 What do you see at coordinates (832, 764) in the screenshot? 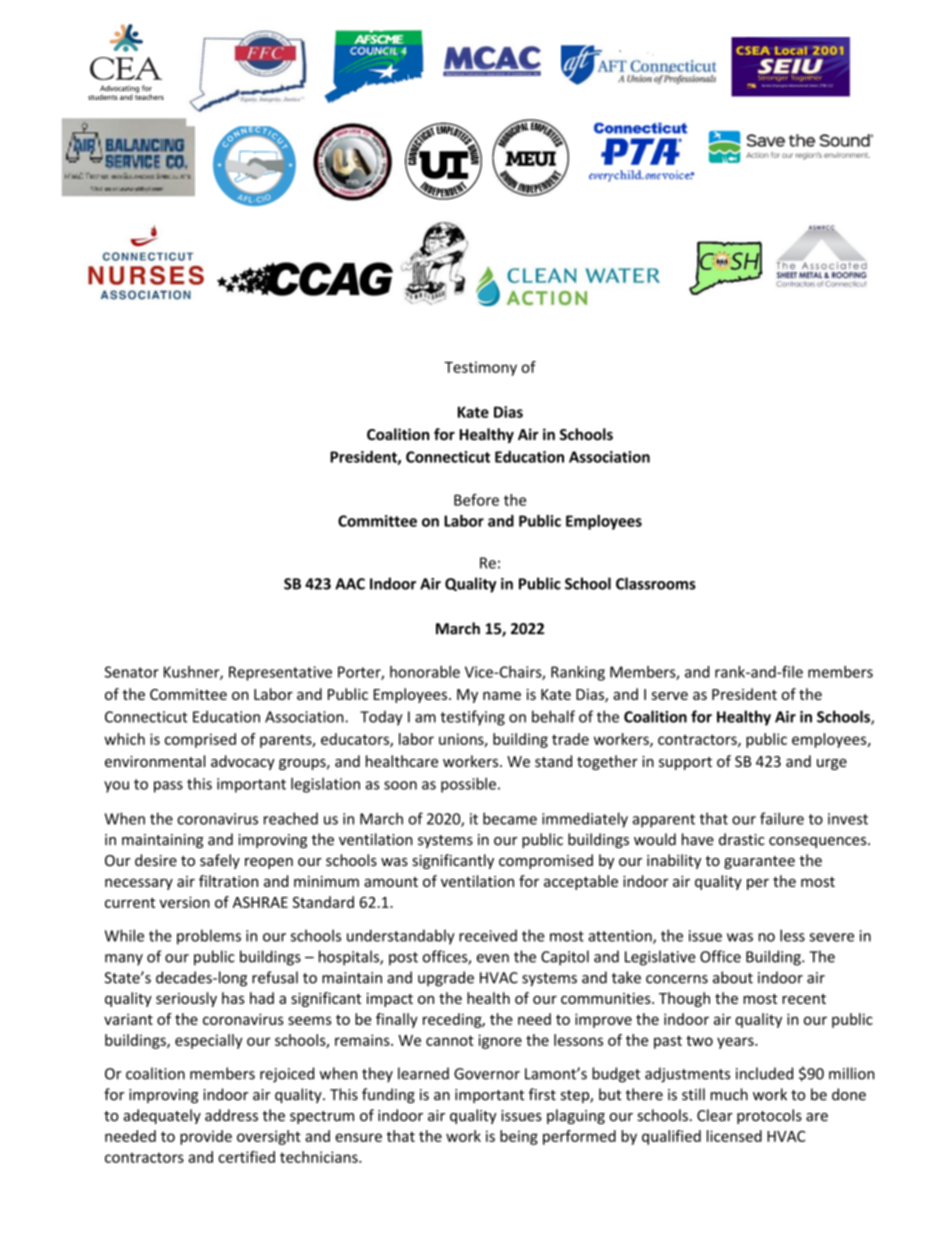
I see `urge` at bounding box center [832, 764].
